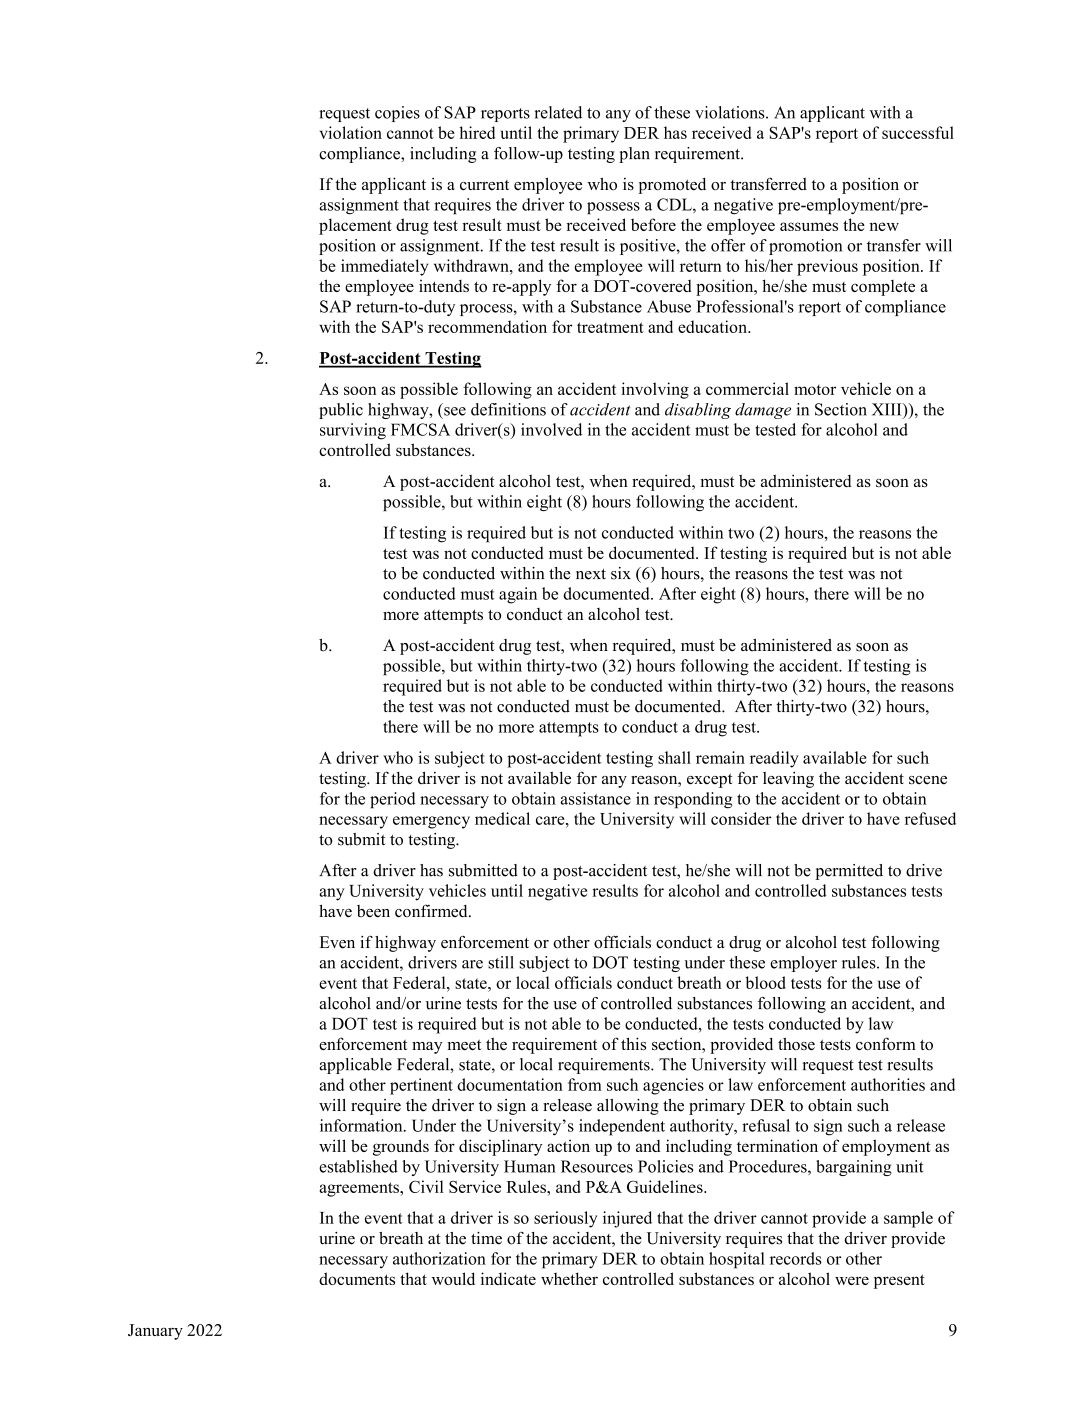 Image resolution: width=1085 pixels, height=1404 pixels. Describe the element at coordinates (774, 759) in the image. I see `readily` at that location.
